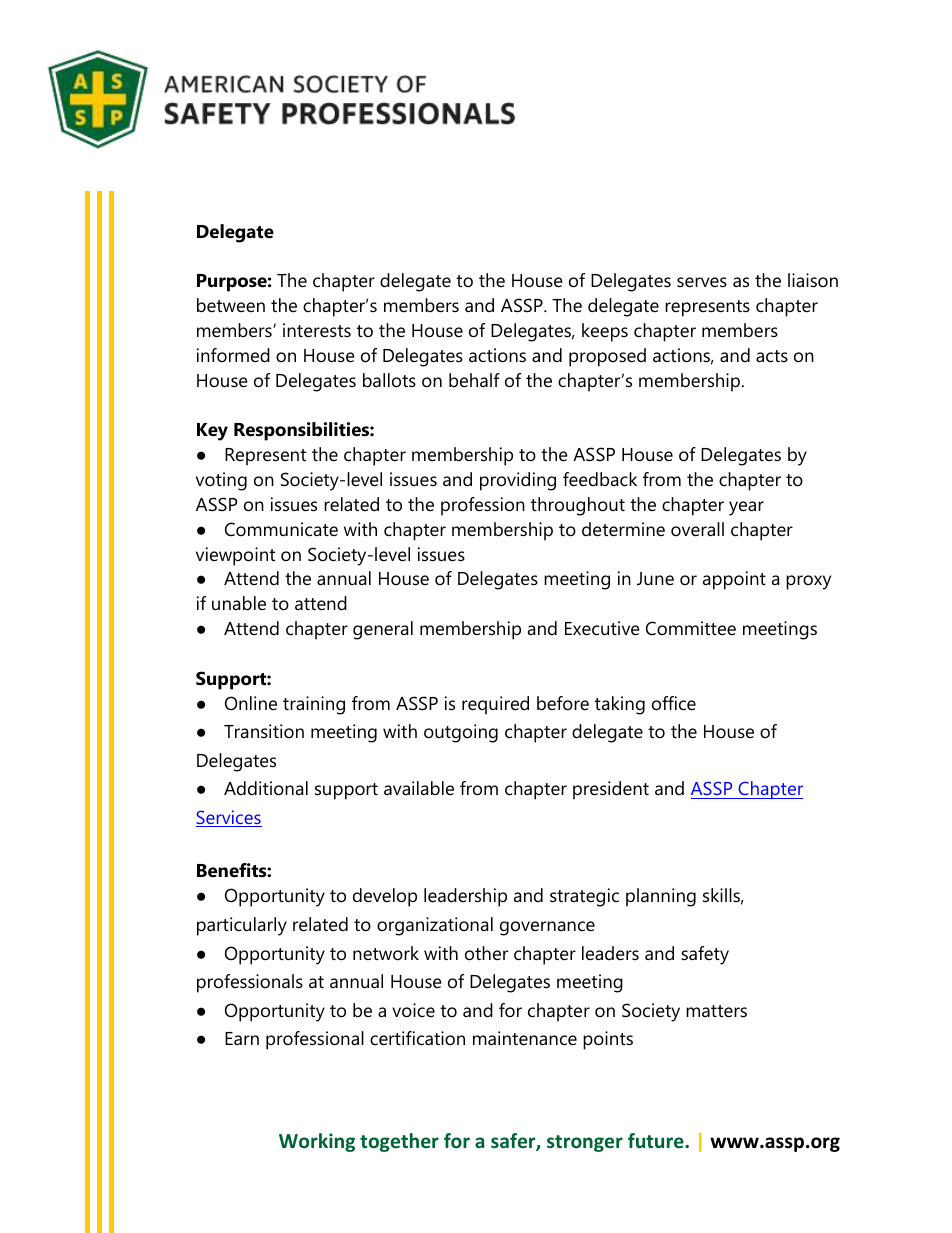  What do you see at coordinates (585, 1143) in the image?
I see `stronger` at bounding box center [585, 1143].
